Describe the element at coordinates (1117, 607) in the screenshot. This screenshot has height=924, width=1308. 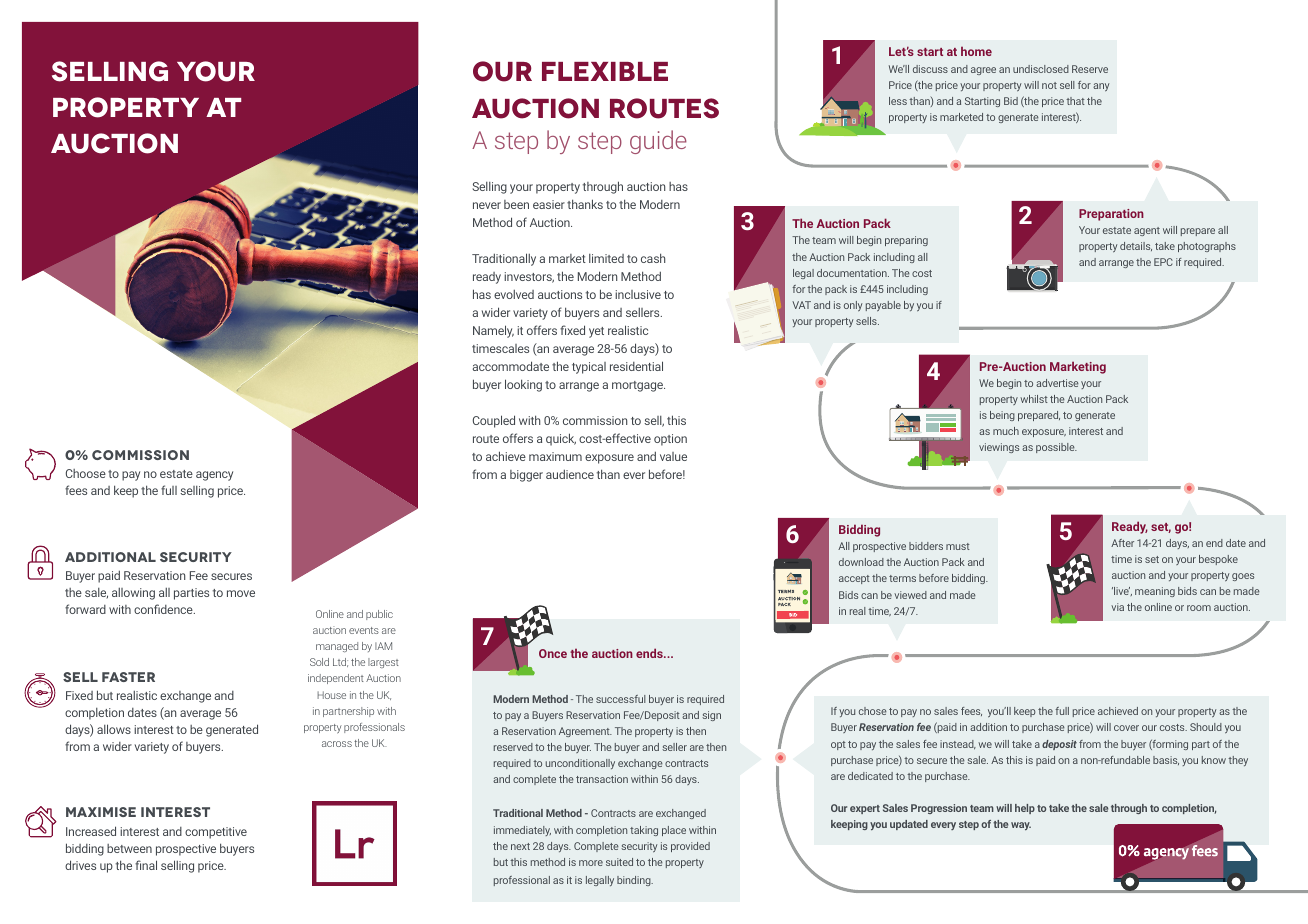
I see `via` at that location.
